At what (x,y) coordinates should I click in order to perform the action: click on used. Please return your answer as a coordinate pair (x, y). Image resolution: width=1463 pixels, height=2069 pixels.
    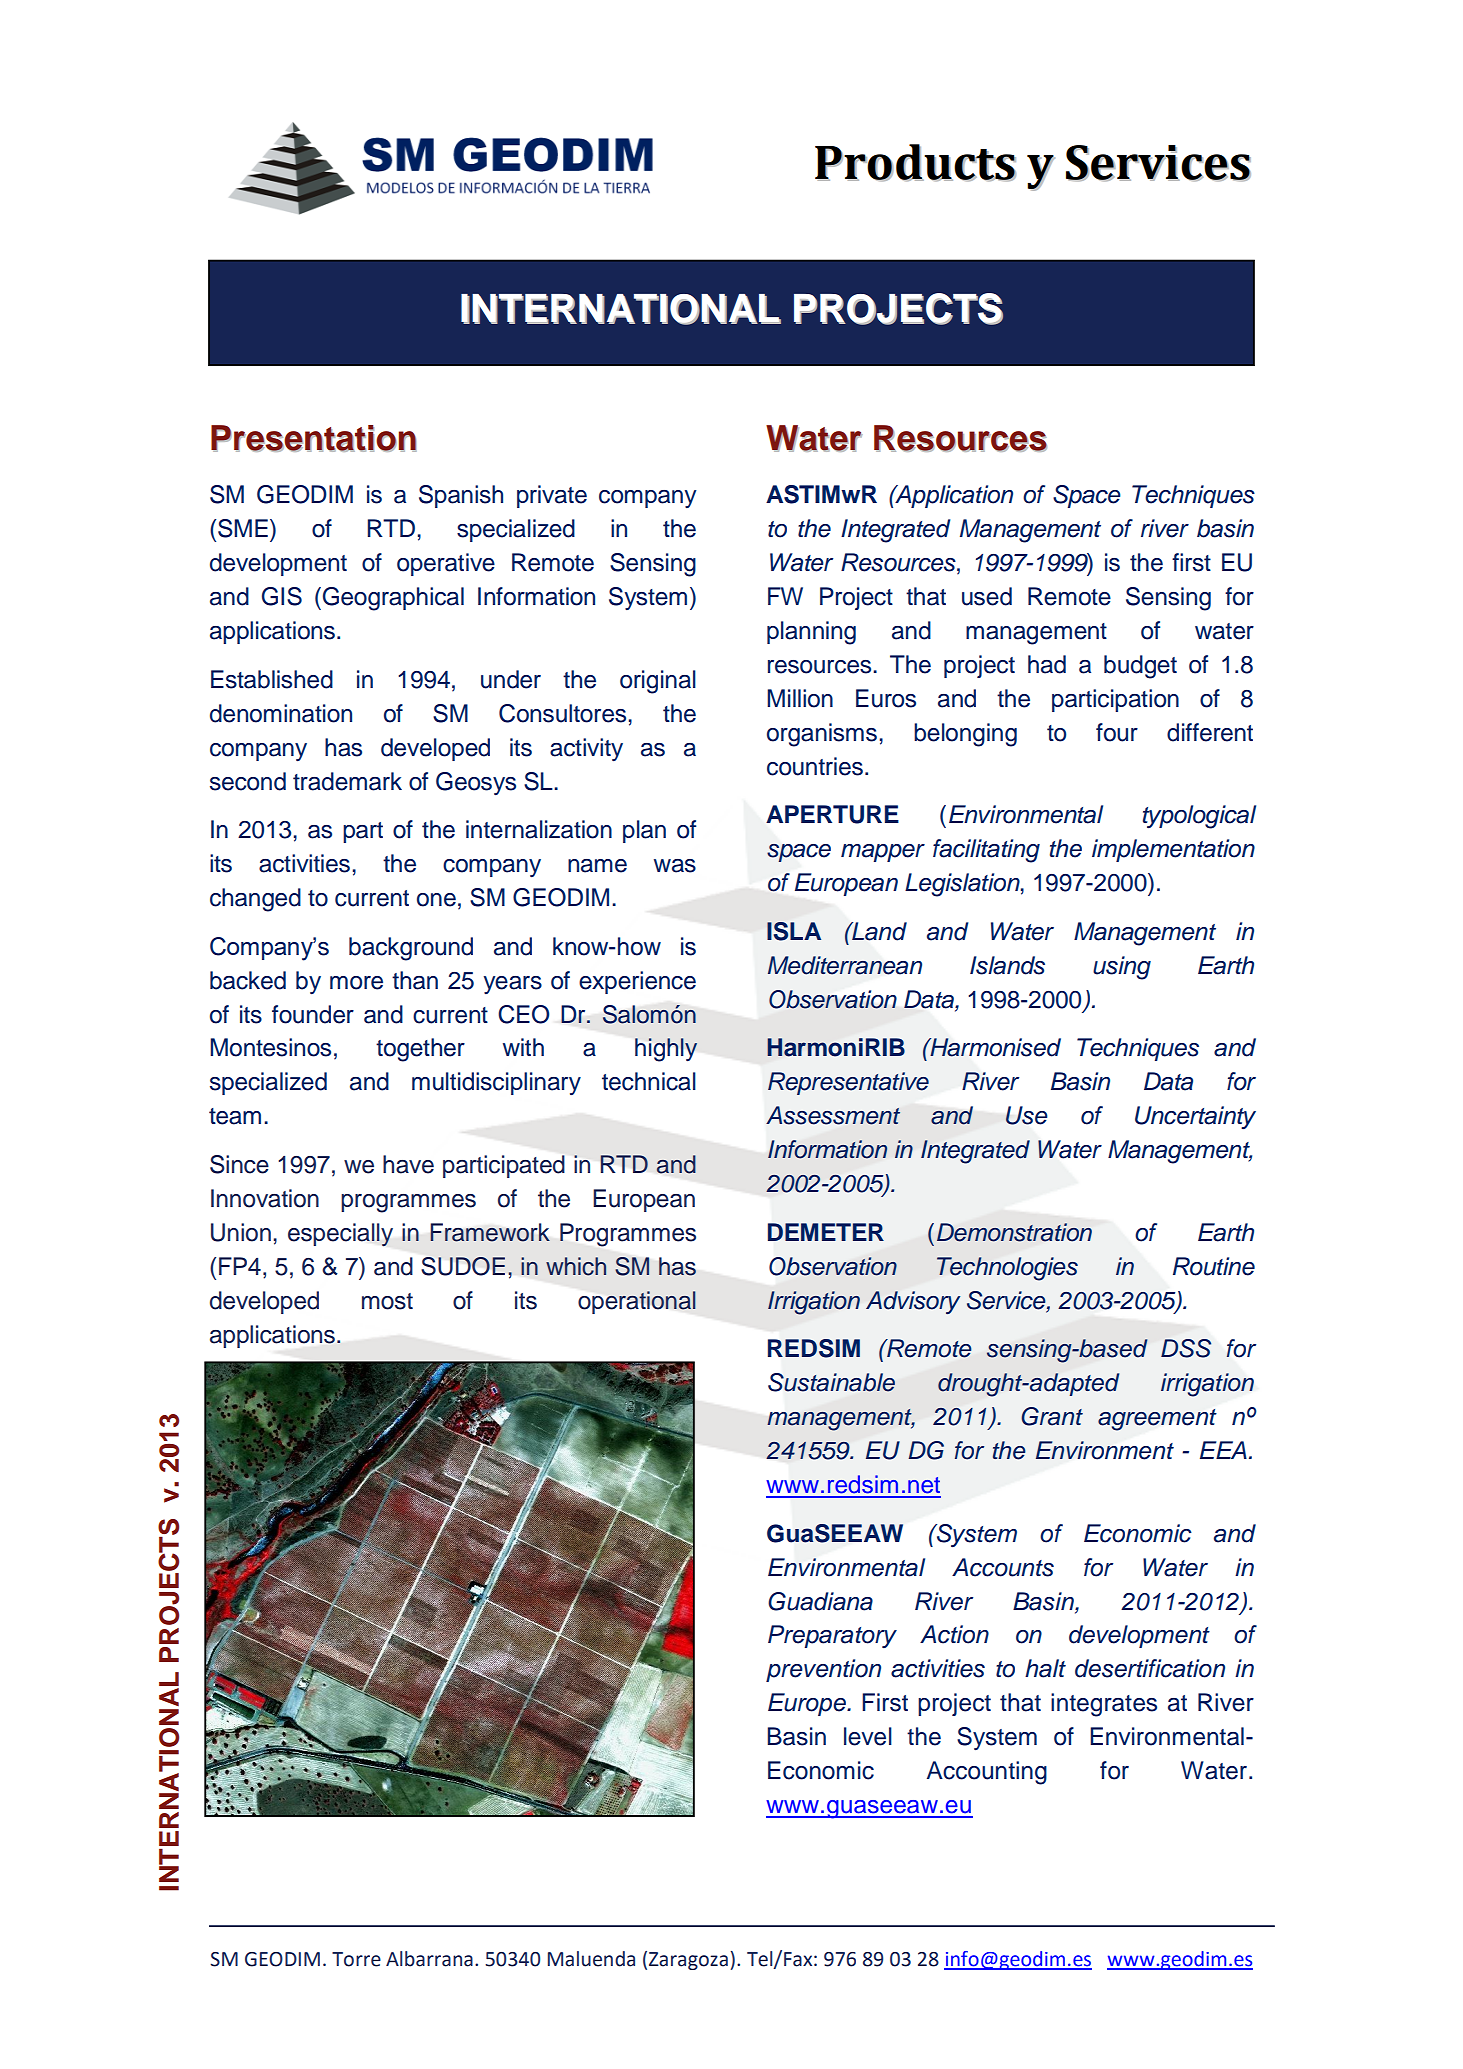
    Looking at the image, I should click on (987, 596).
